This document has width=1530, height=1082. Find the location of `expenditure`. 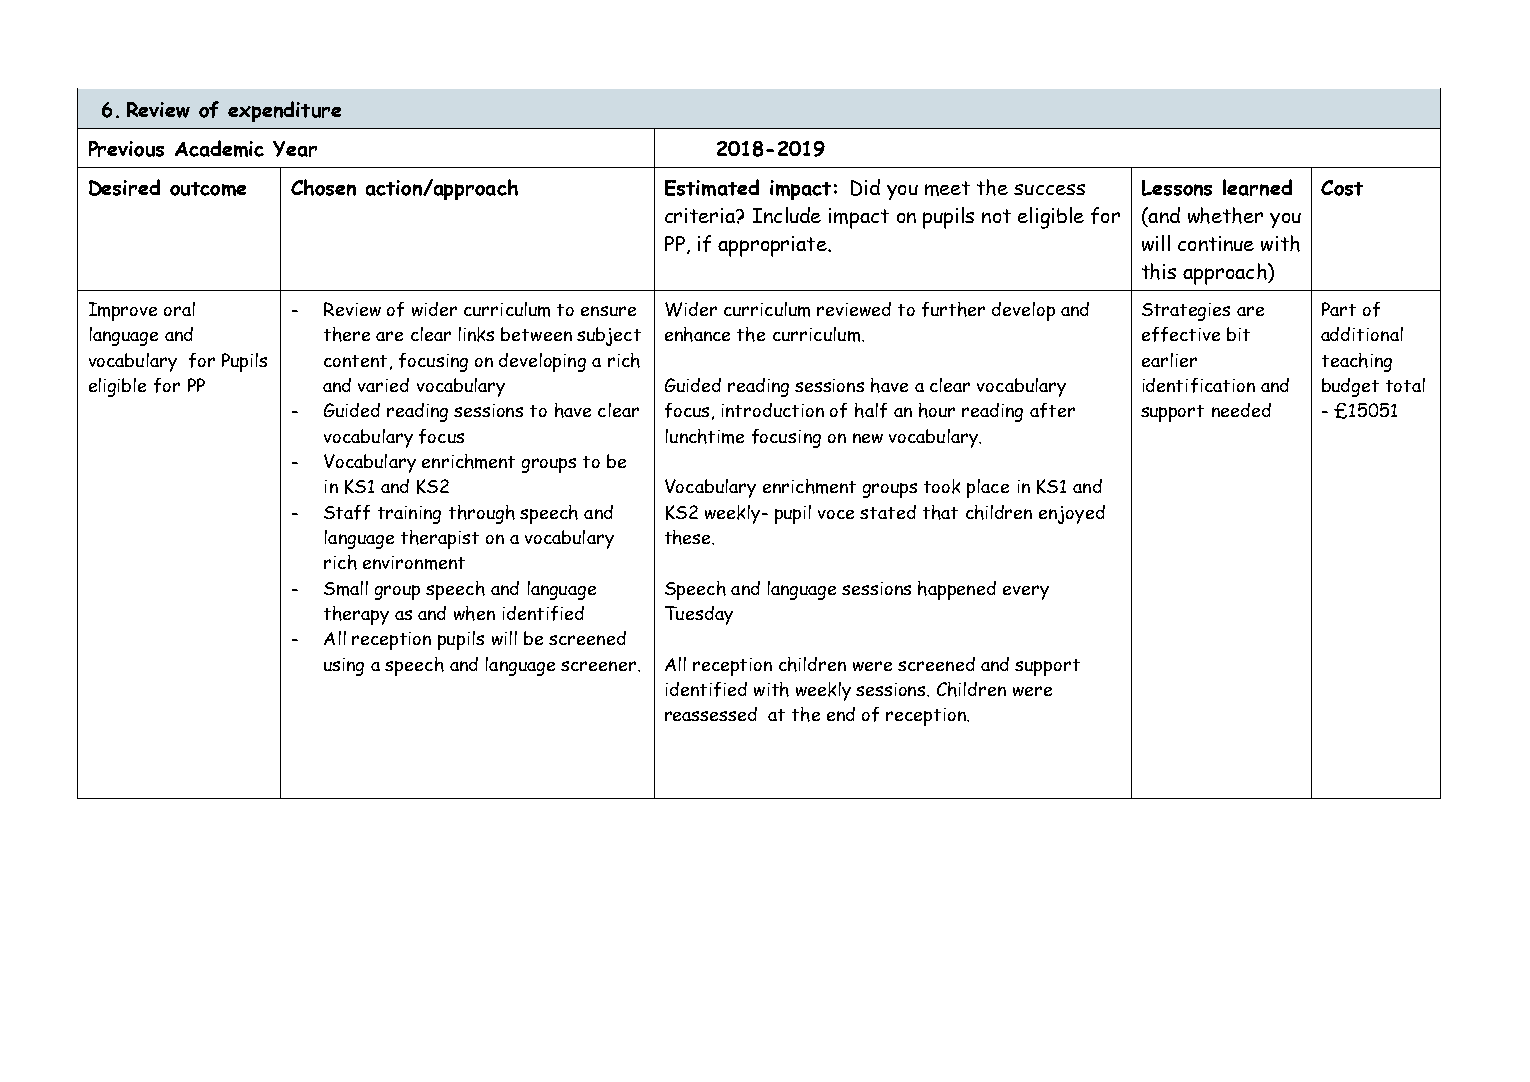

expenditure is located at coordinates (284, 111).
